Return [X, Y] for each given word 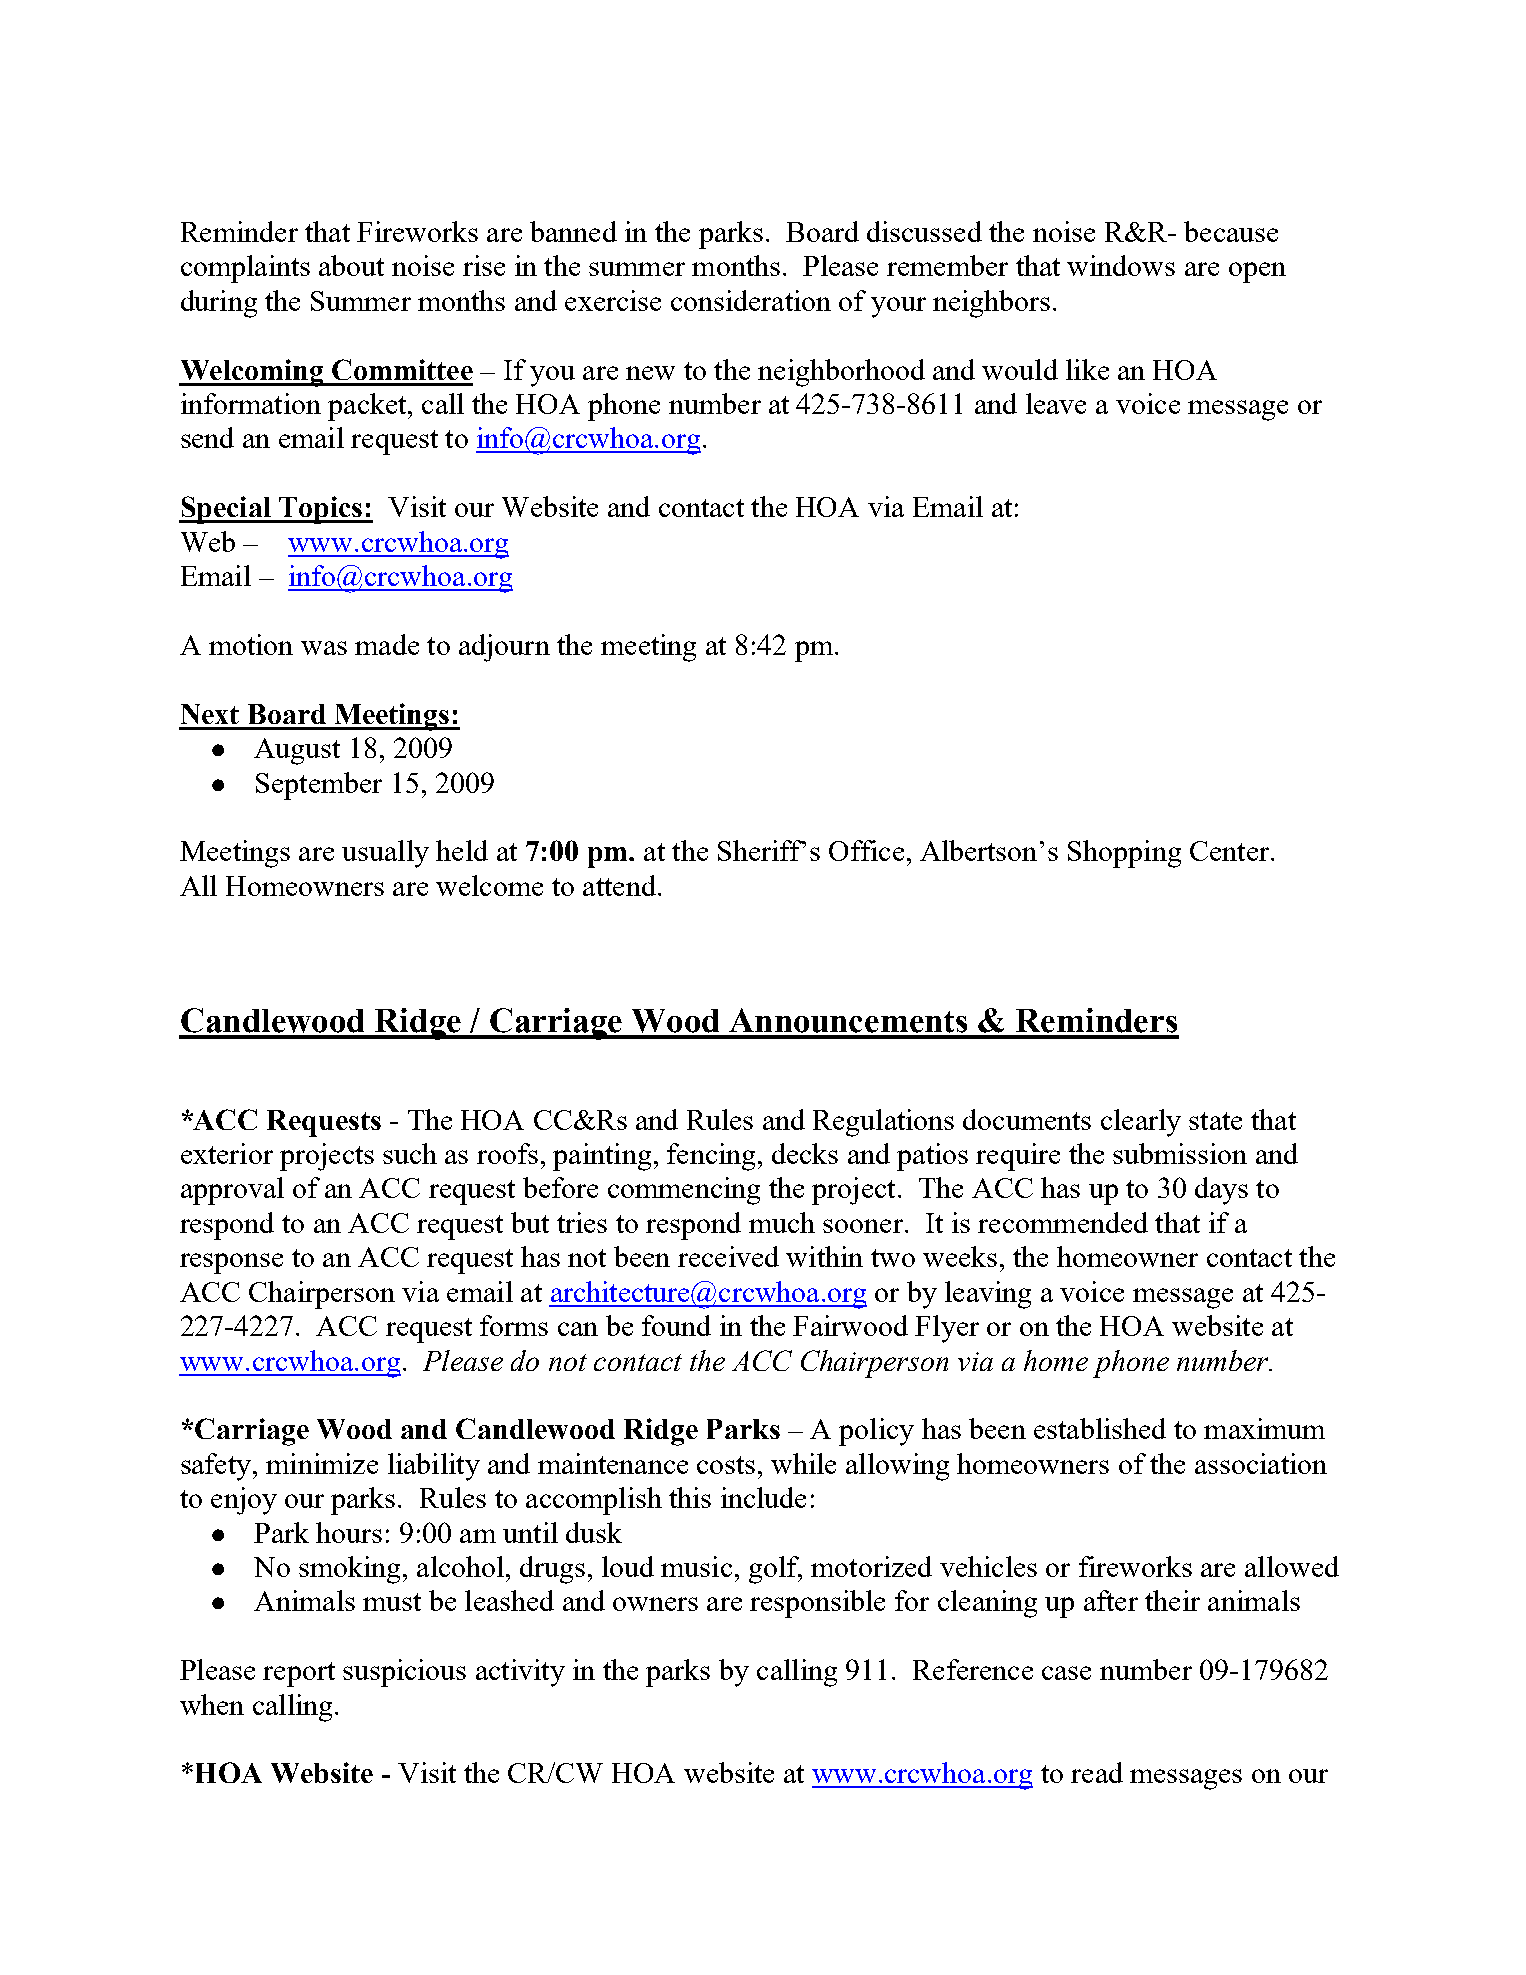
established [1100, 1428]
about [351, 265]
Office [866, 850]
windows [1121, 265]
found [676, 1325]
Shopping [1124, 854]
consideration [751, 300]
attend [619, 885]
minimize [322, 1463]
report [299, 1674]
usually [385, 854]
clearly [1141, 1123]
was [324, 648]
